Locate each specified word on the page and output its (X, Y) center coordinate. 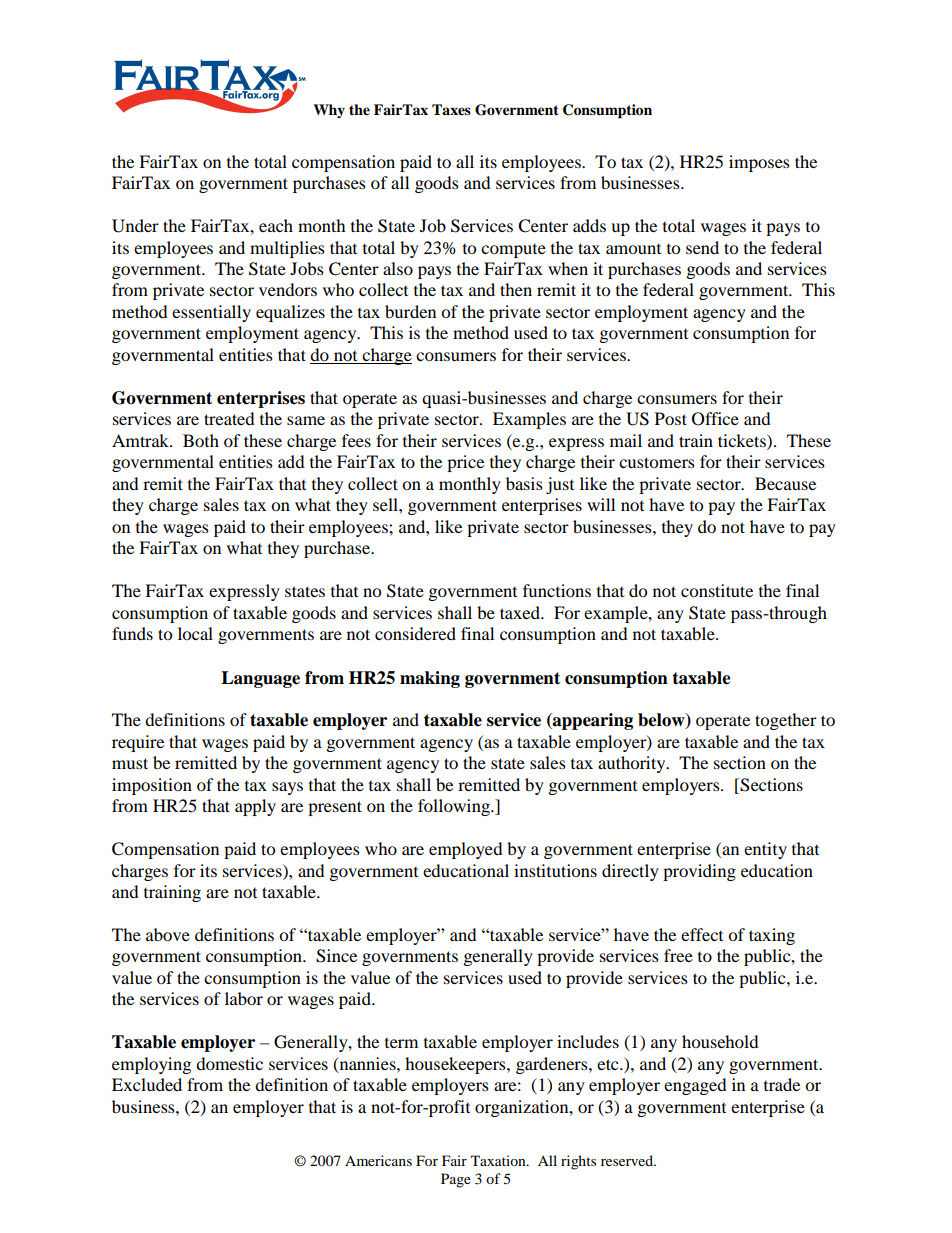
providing (699, 872)
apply (255, 807)
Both (201, 440)
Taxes (451, 110)
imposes (759, 163)
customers (657, 462)
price (465, 463)
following (455, 807)
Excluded (147, 1084)
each (276, 225)
